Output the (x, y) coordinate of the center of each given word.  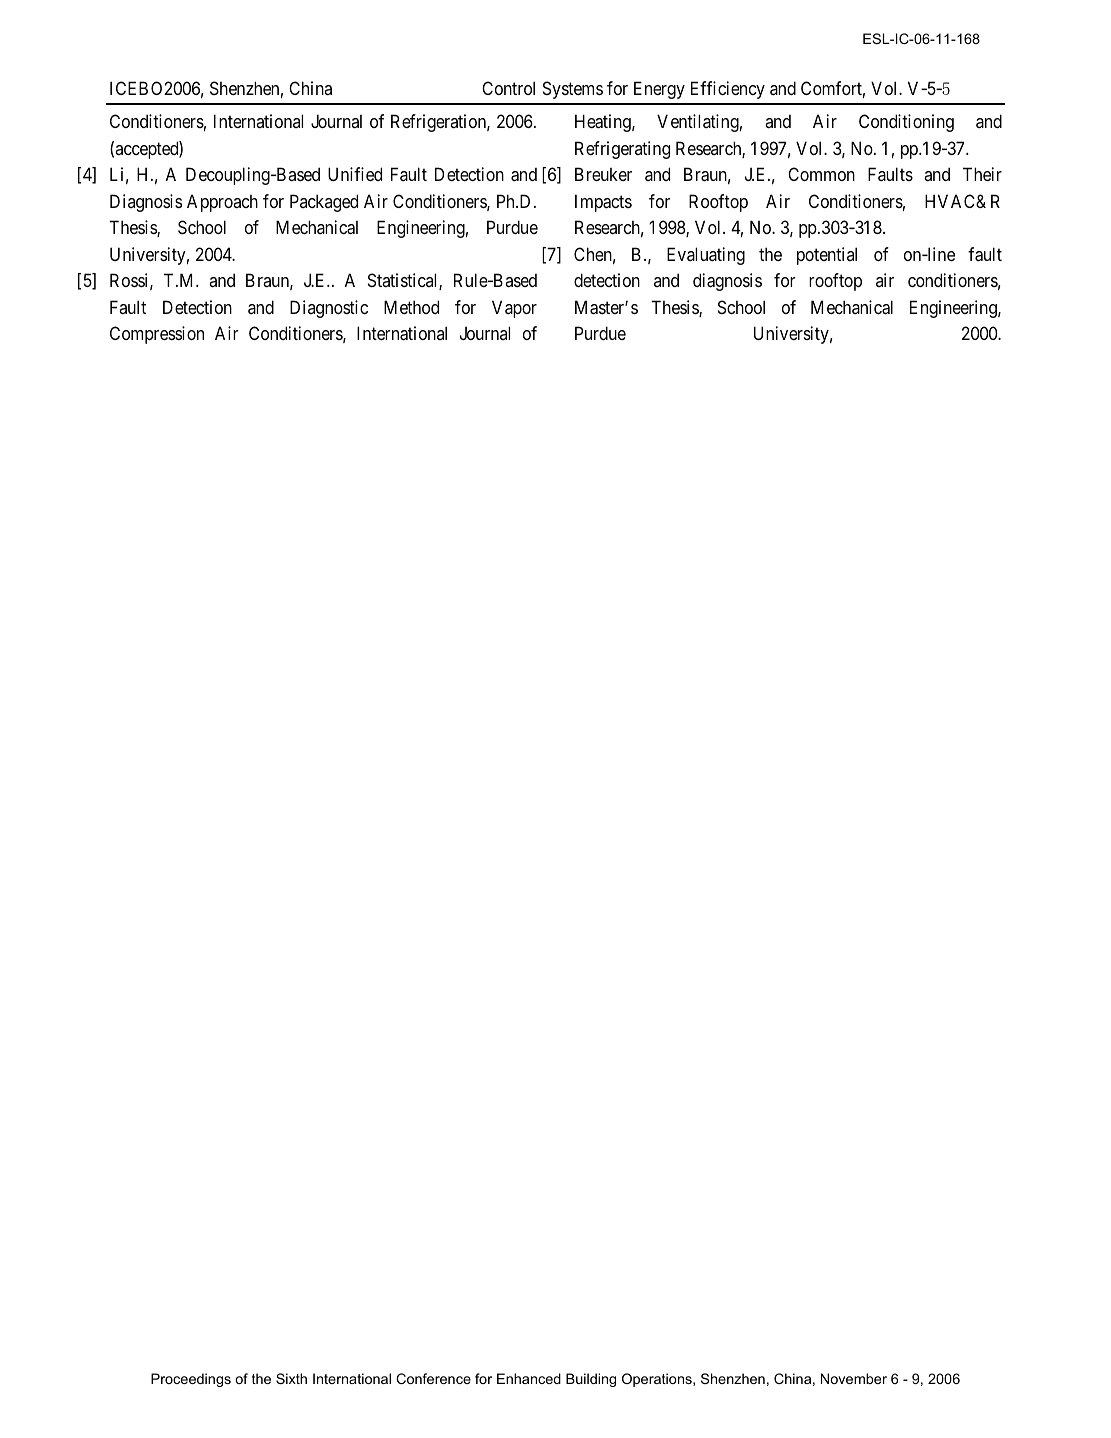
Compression (157, 335)
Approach (222, 203)
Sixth (291, 1378)
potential (827, 256)
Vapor (514, 309)
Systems (573, 90)
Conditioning (906, 123)
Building (591, 1380)
